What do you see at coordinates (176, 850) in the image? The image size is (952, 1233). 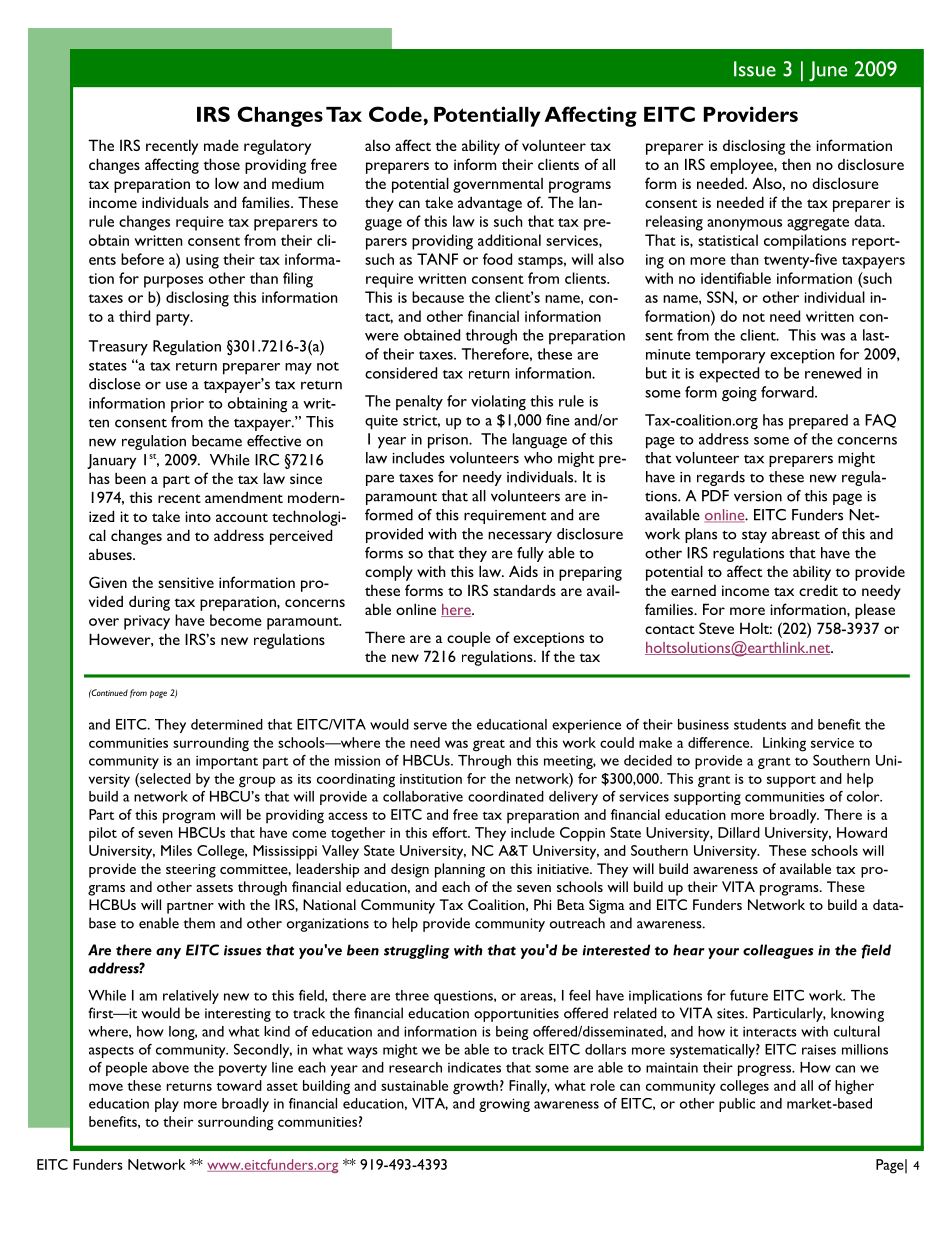 I see `Miles` at bounding box center [176, 850].
